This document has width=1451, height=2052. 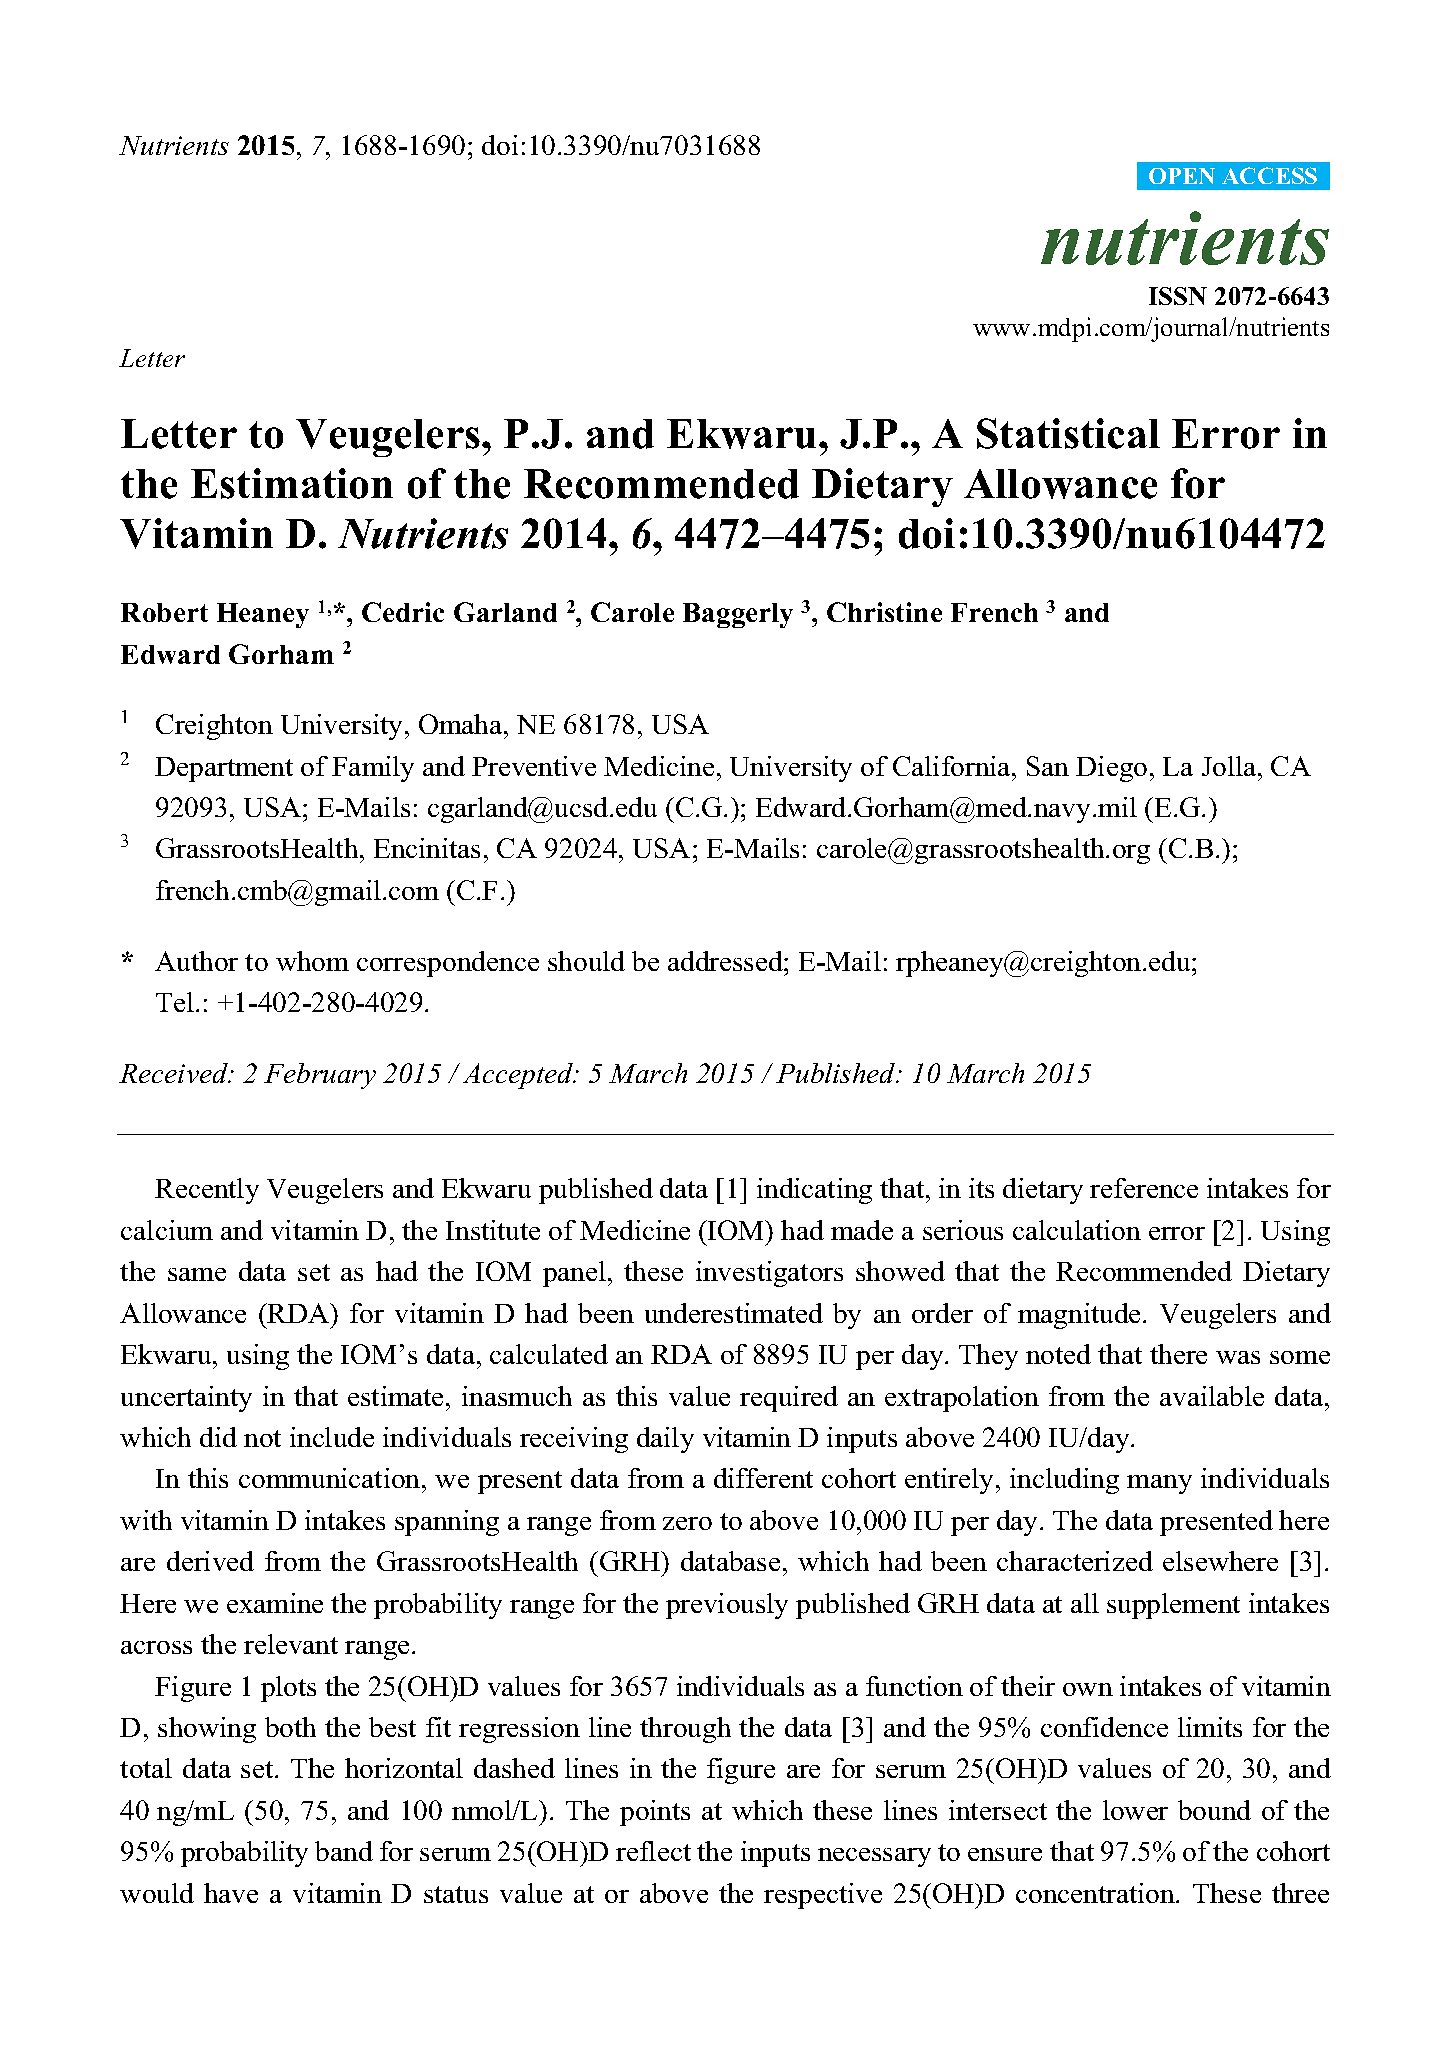 I want to click on Statistical, so click(x=1068, y=433).
